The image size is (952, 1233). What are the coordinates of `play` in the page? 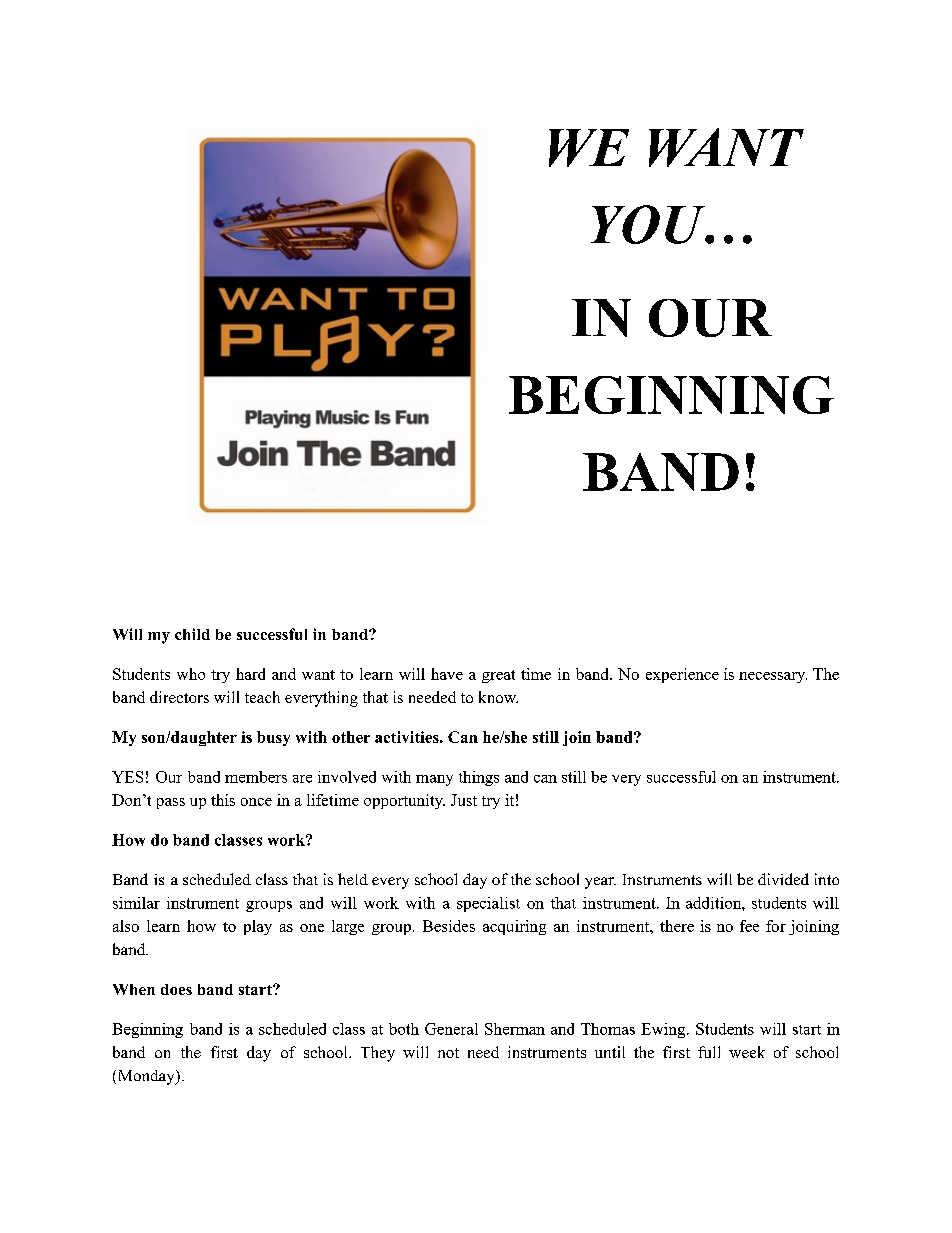 It's located at (258, 927).
